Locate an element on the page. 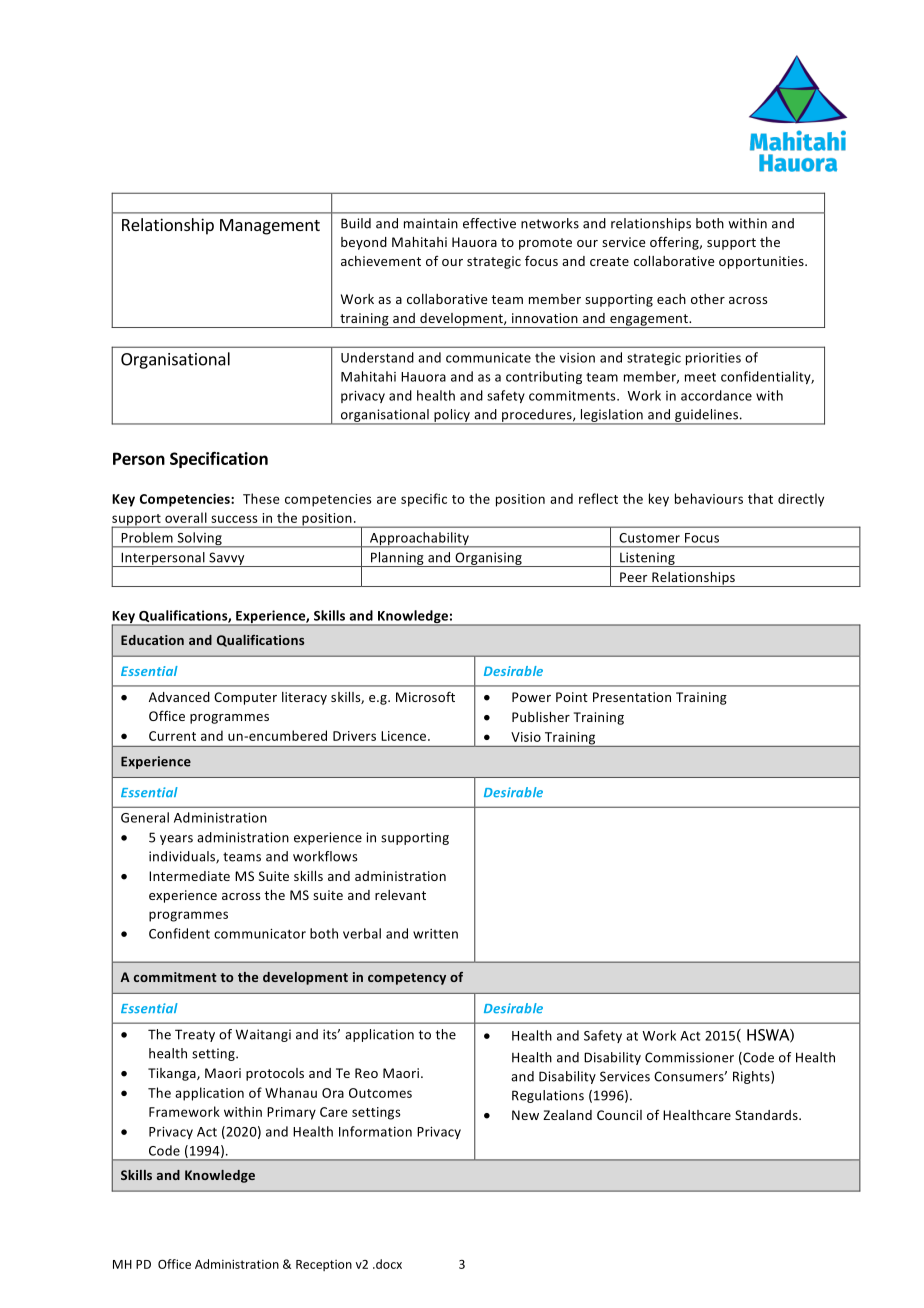 The height and width of the image is (1308, 924). Licence is located at coordinates (405, 736).
